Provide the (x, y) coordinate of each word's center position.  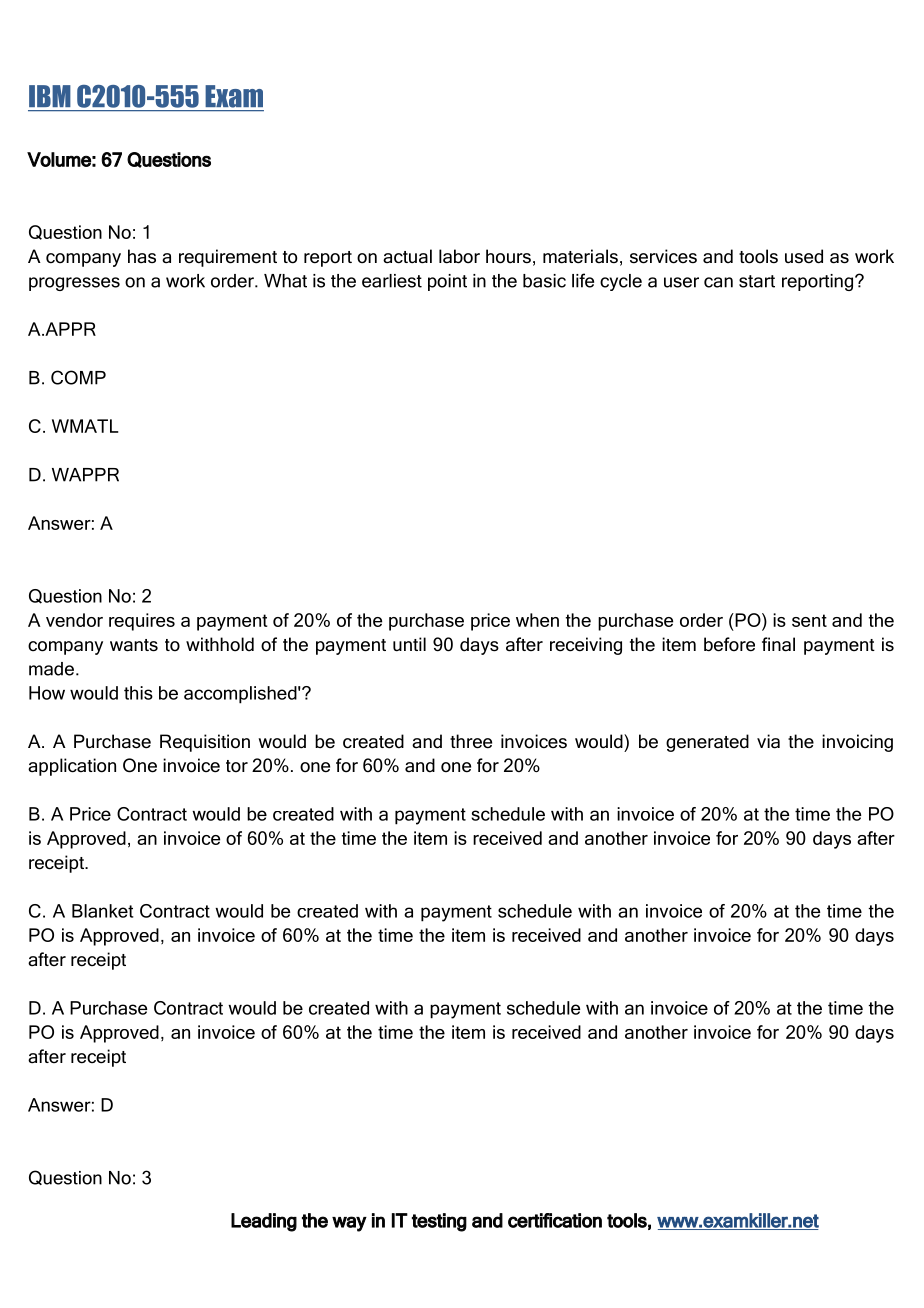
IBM (50, 96)
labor (459, 256)
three (471, 741)
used (804, 256)
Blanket (103, 911)
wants (134, 645)
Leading (264, 1222)
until (409, 644)
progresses (74, 284)
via (768, 741)
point (447, 282)
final (778, 644)
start (757, 281)
